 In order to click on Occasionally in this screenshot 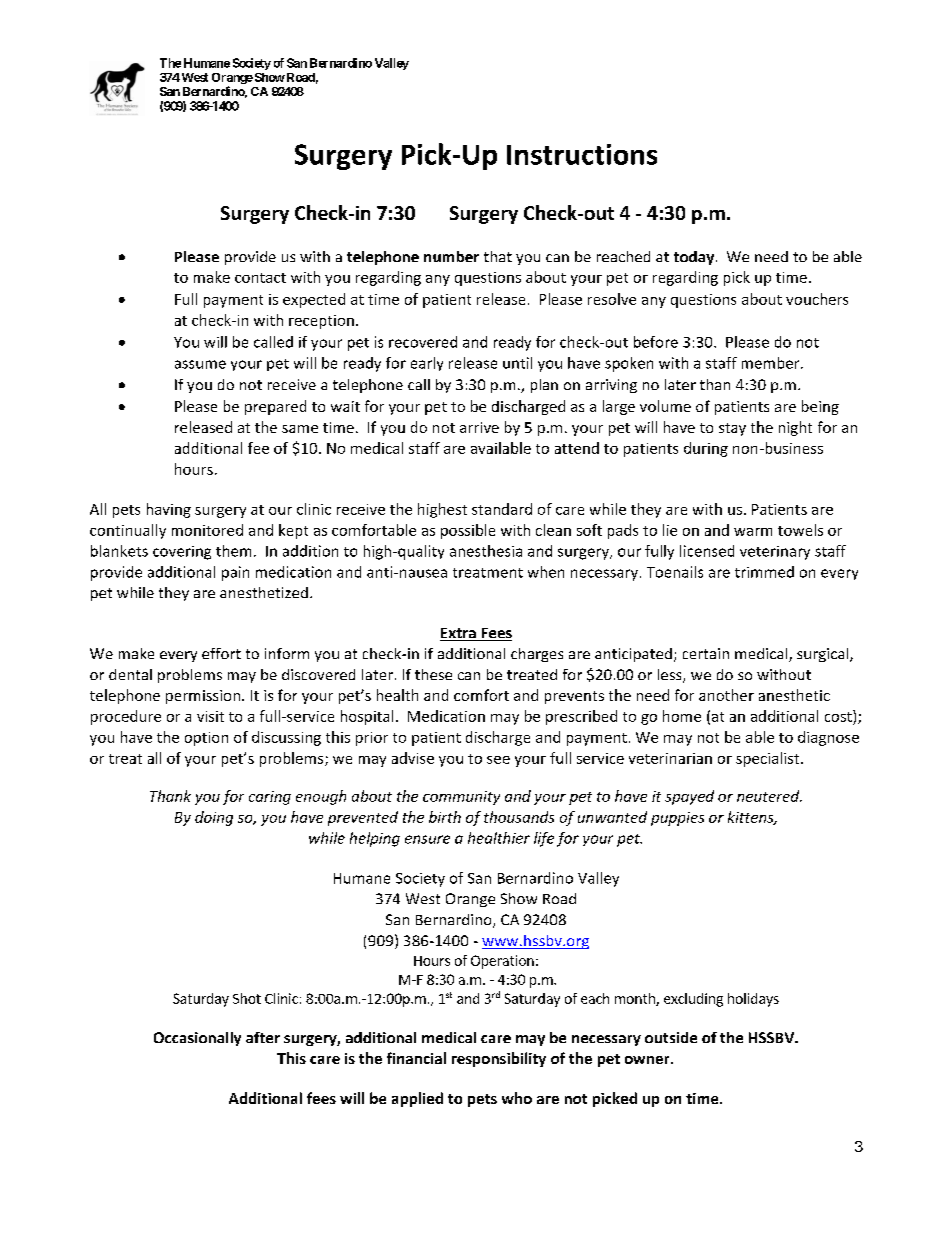, I will do `click(197, 1039)`.
